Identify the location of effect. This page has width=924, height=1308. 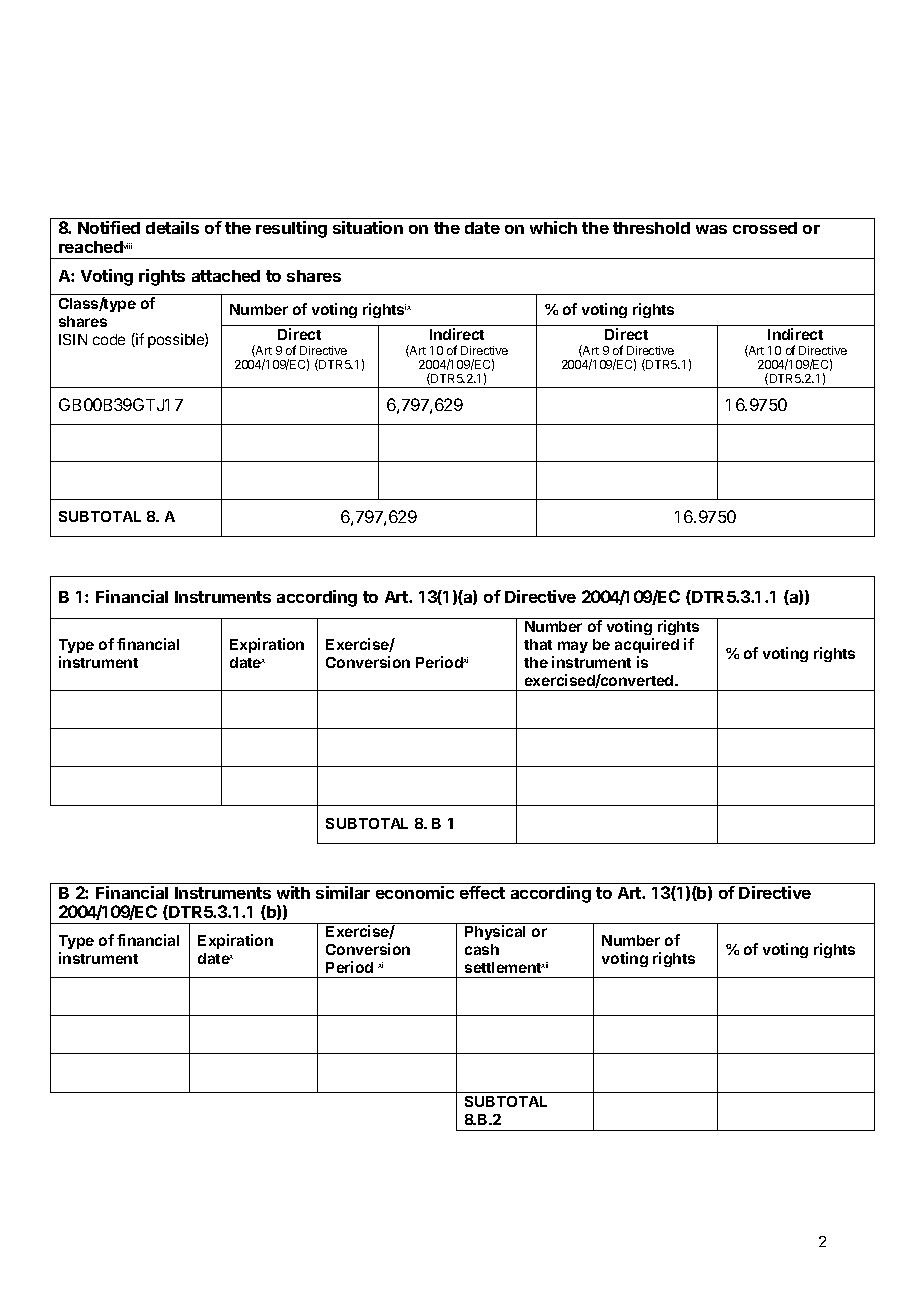
(482, 892).
